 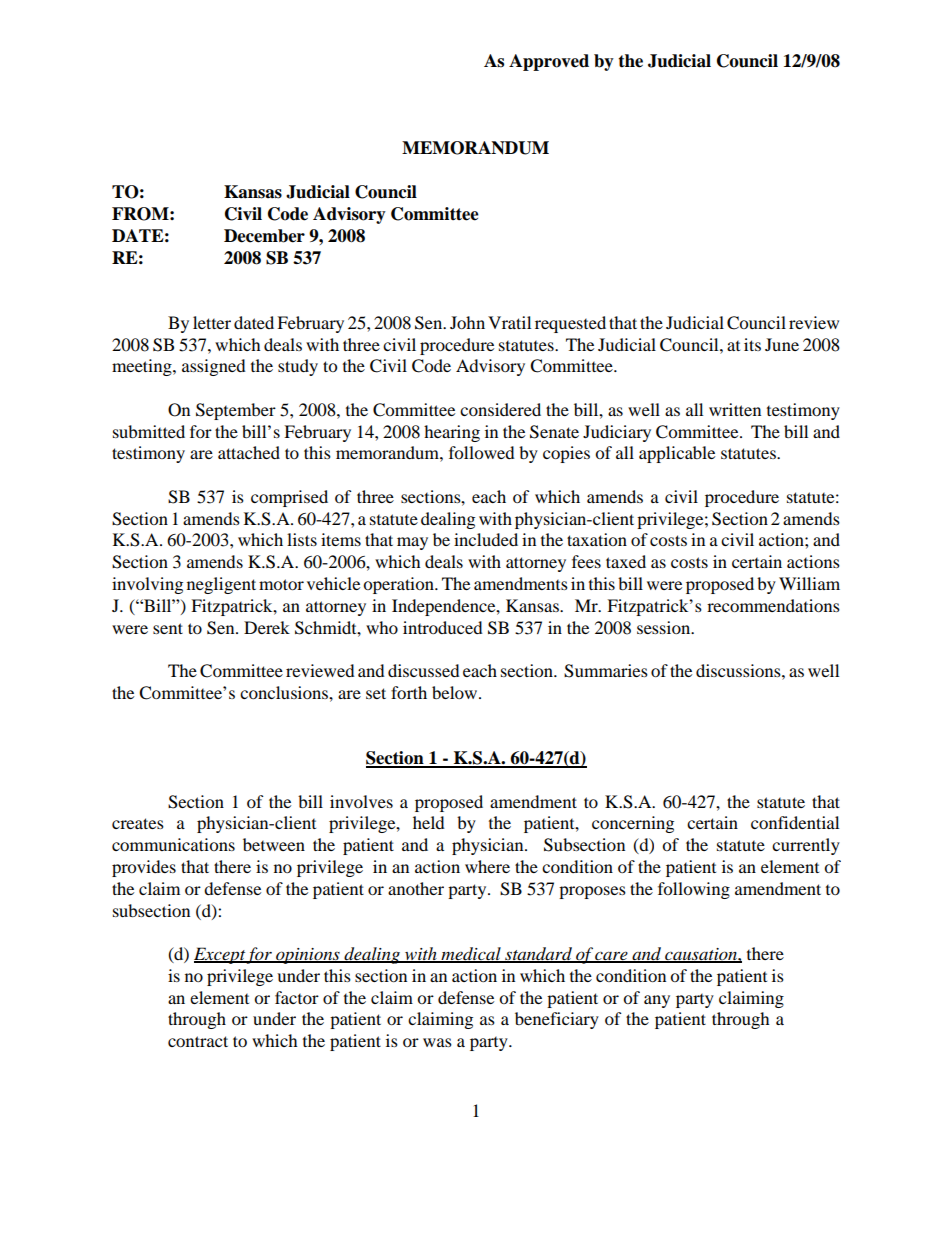 I want to click on December, so click(x=264, y=236).
